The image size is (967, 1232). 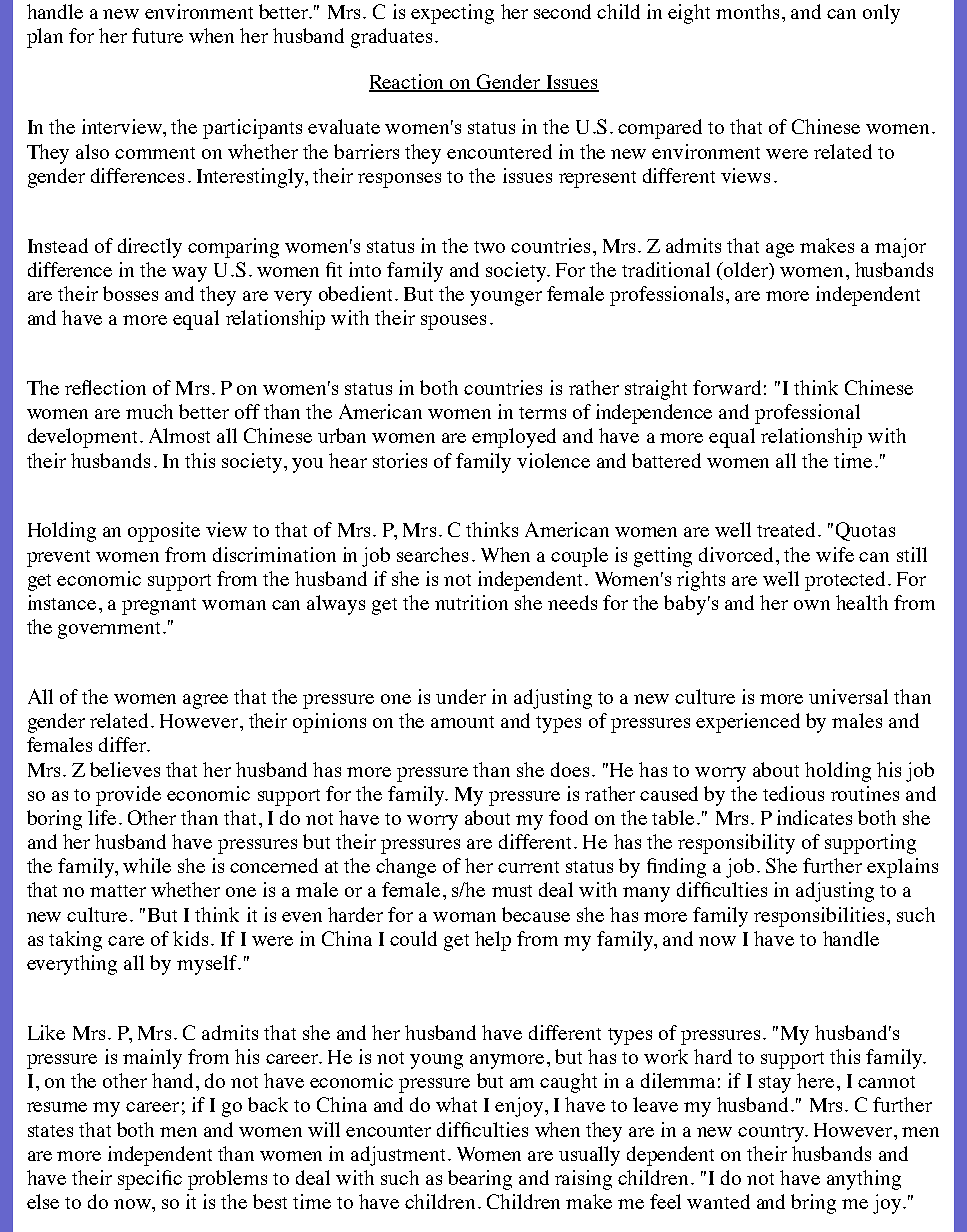 What do you see at coordinates (746, 271) in the document?
I see `older` at bounding box center [746, 271].
